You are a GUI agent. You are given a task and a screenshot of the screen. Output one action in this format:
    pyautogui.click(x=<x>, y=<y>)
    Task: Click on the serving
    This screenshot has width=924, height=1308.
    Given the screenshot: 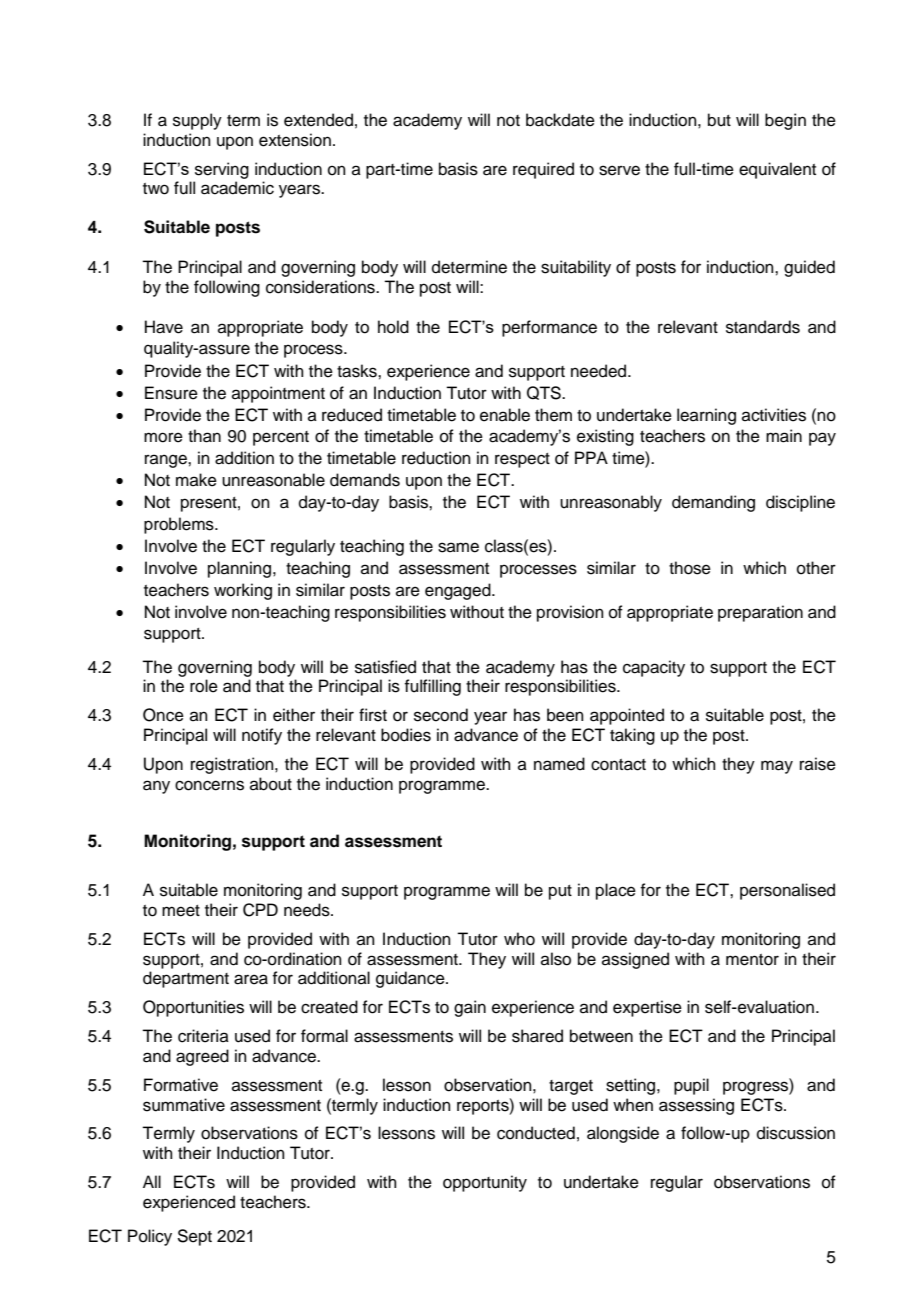 What is the action you would take?
    pyautogui.click(x=222, y=170)
